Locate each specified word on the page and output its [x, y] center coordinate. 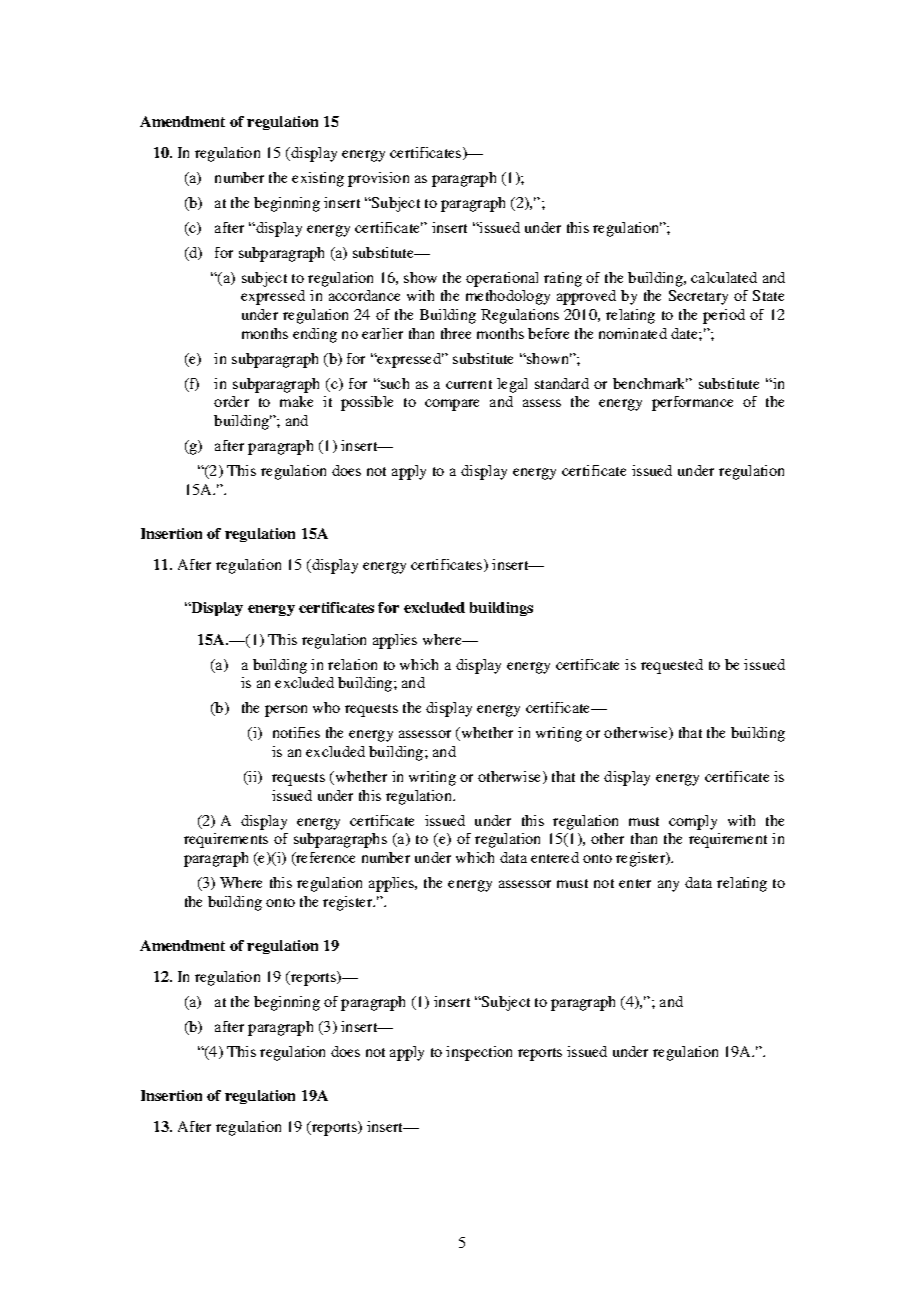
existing [318, 179]
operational [502, 279]
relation [352, 664]
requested [672, 666]
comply [693, 822]
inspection [479, 1053]
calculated [724, 277]
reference [324, 859]
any [668, 886]
